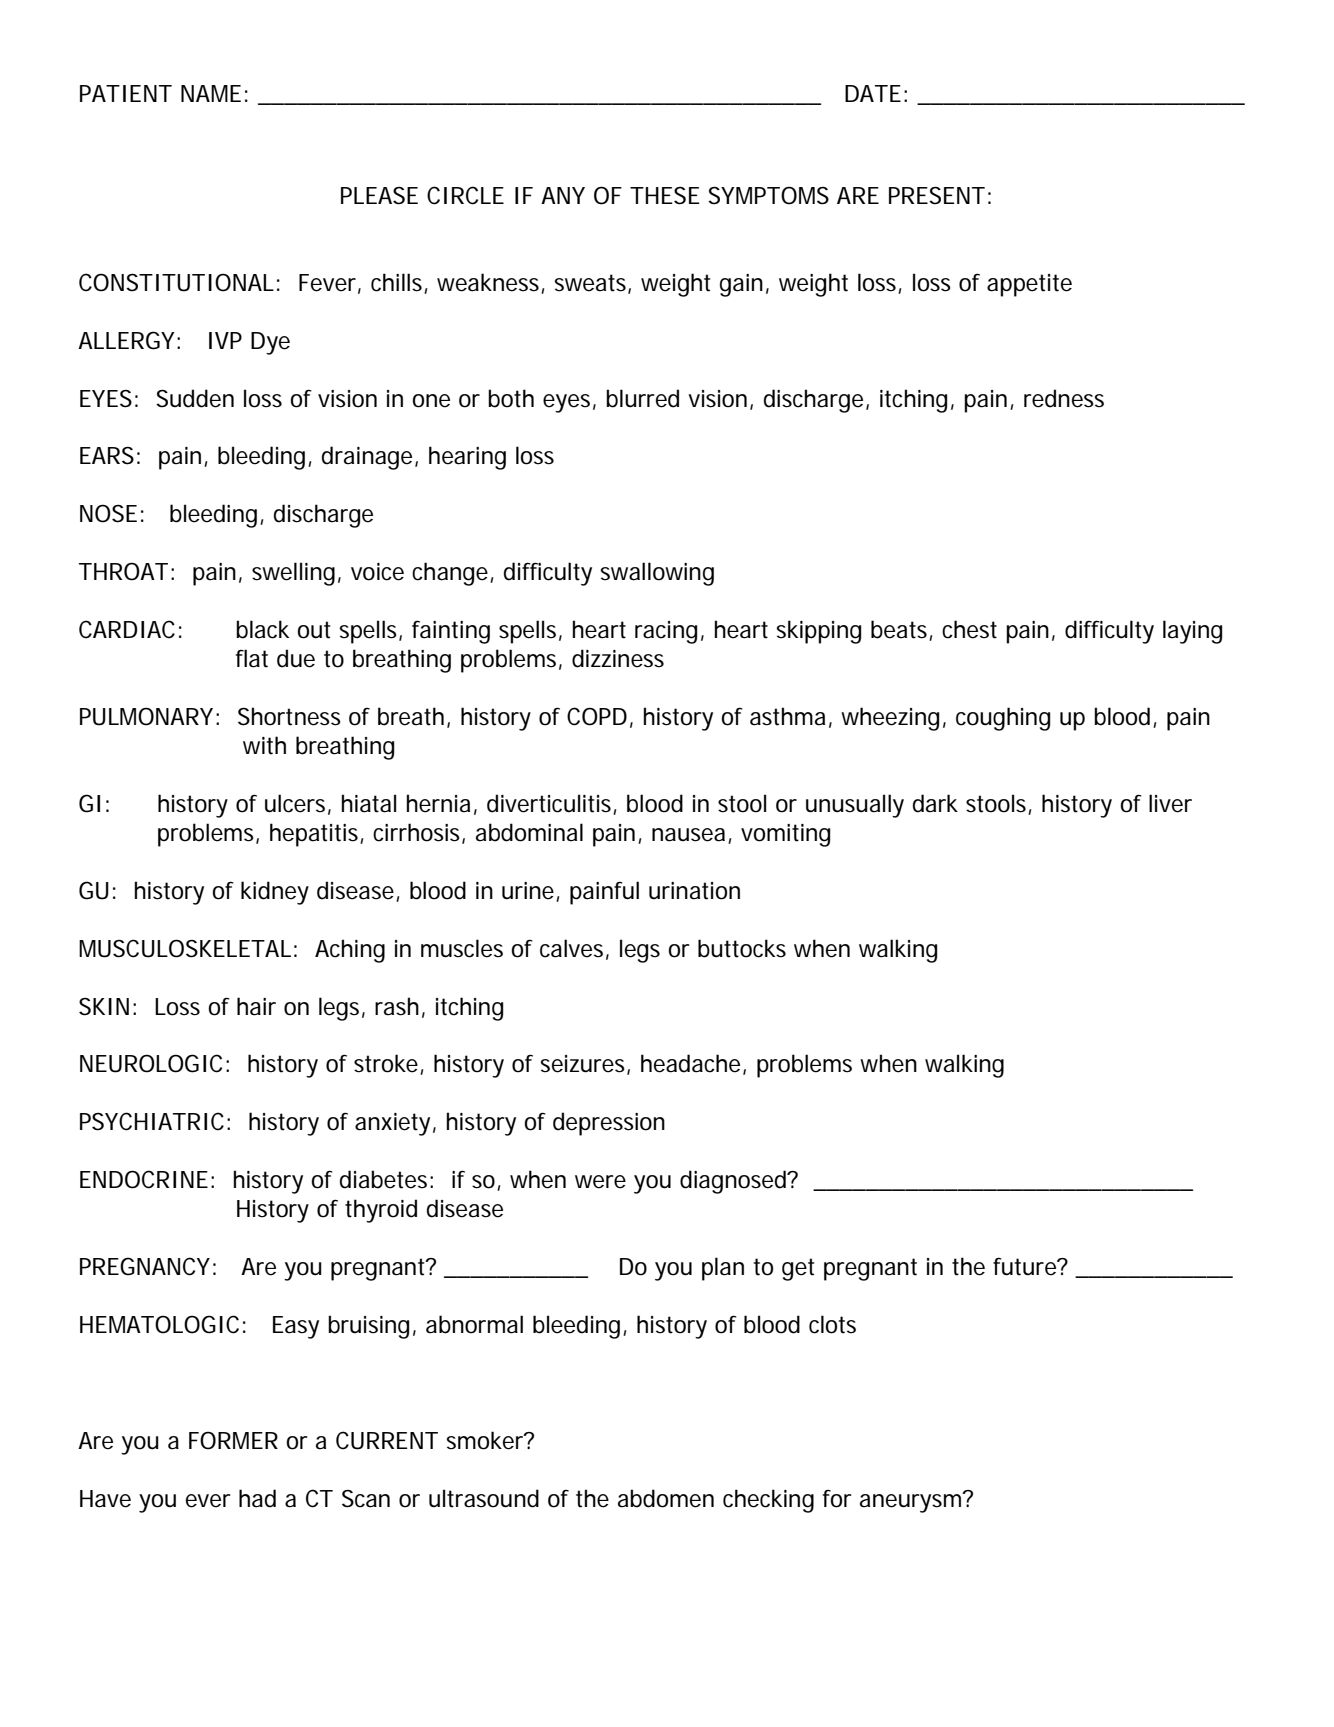 The image size is (1334, 1727). Describe the element at coordinates (688, 835) in the document. I see `nausea` at that location.
